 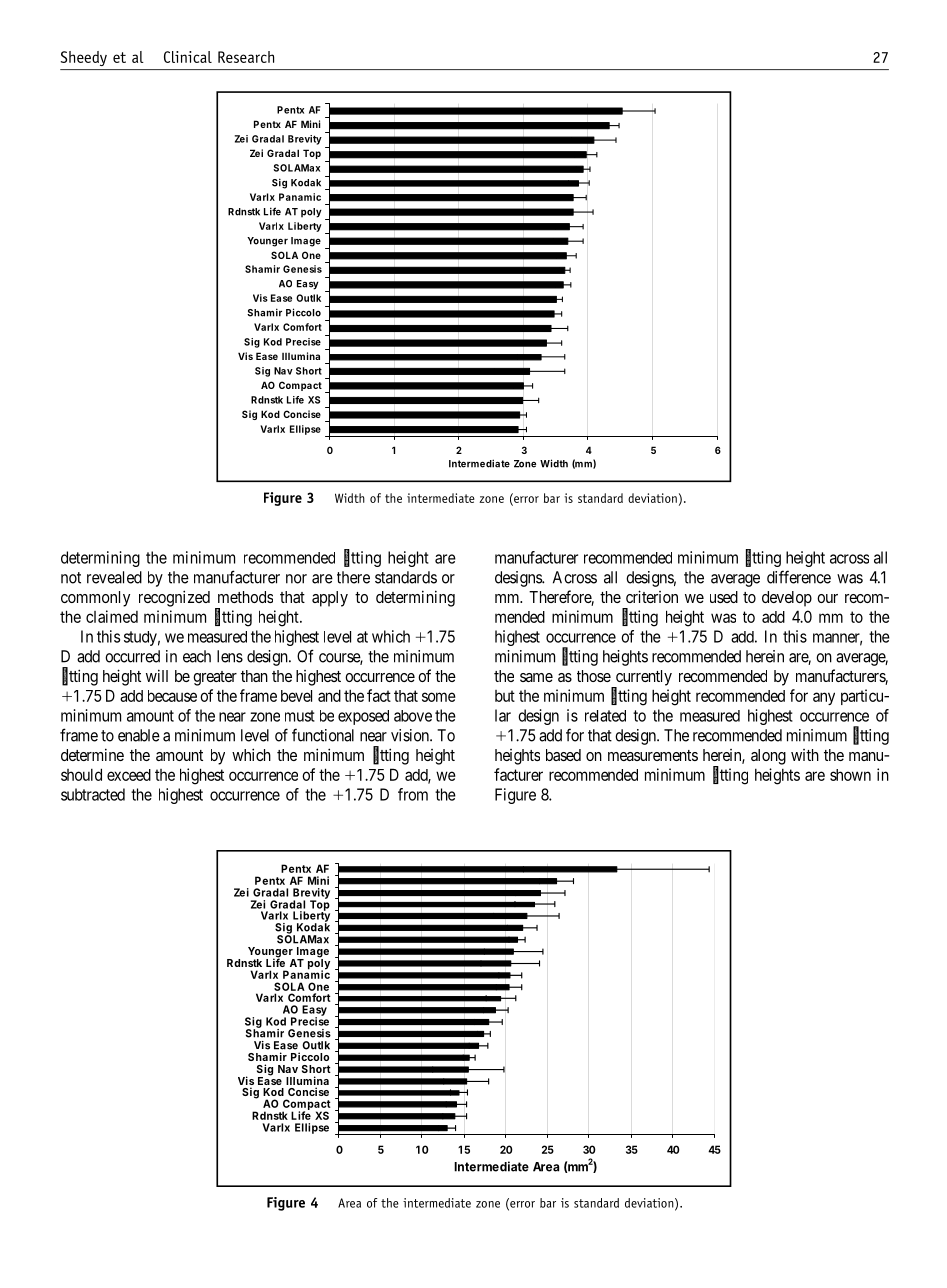 I want to click on revealed, so click(x=114, y=577).
